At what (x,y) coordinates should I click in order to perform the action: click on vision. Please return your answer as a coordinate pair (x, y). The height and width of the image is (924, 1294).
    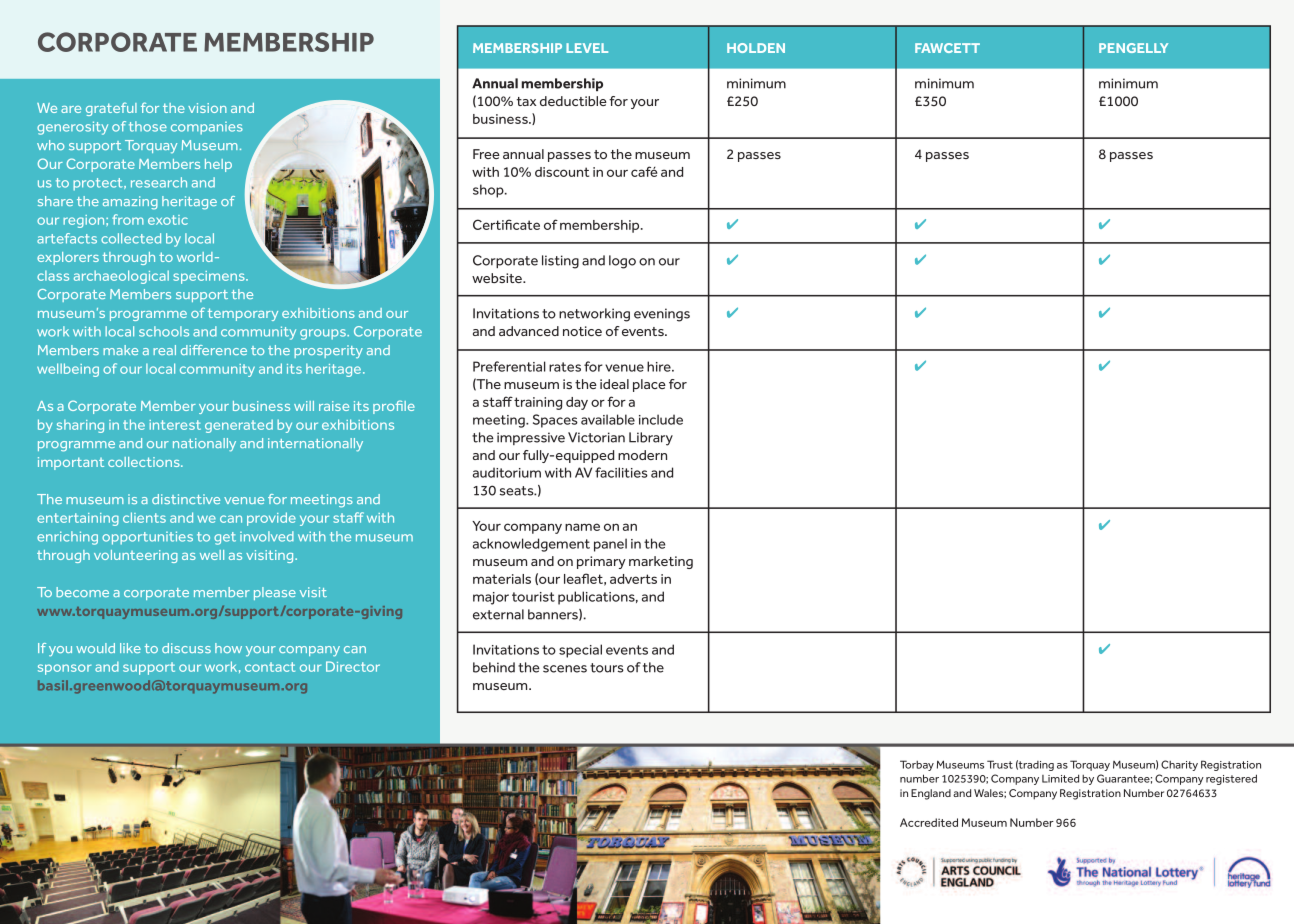
    Looking at the image, I should click on (207, 108).
